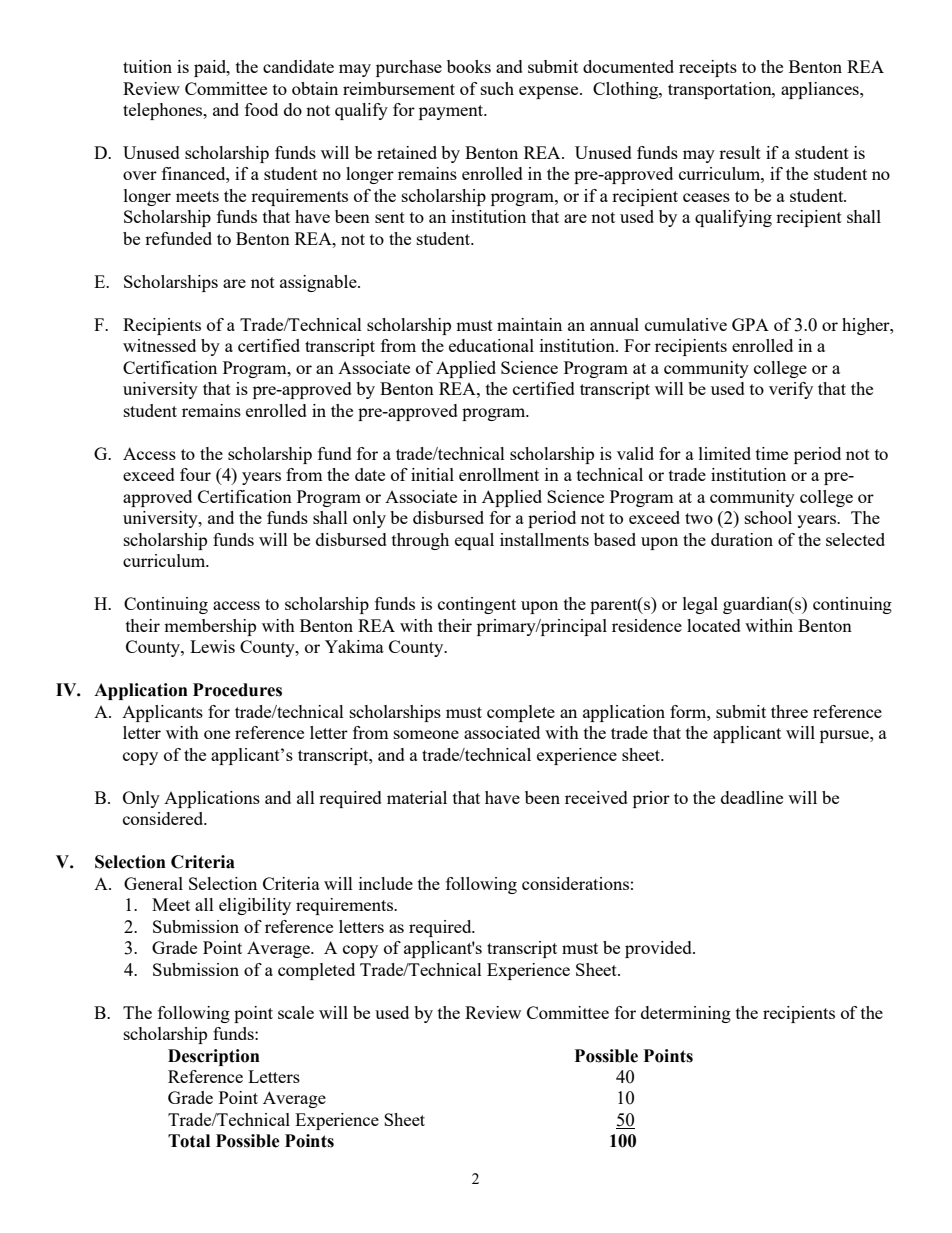 Image resolution: width=952 pixels, height=1233 pixels. Describe the element at coordinates (497, 88) in the document. I see `such` at that location.
